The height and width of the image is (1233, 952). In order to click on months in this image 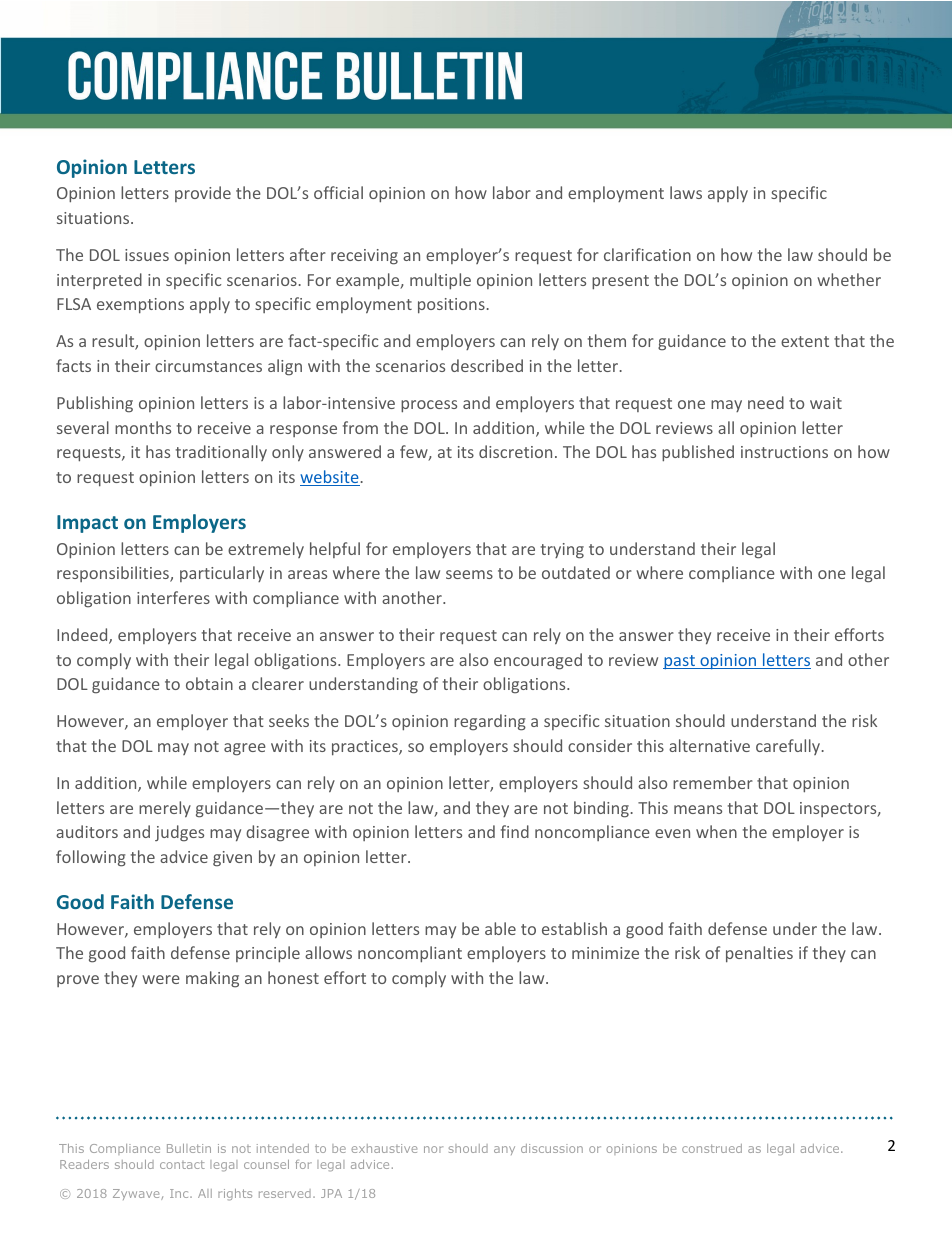, I will do `click(143, 427)`.
